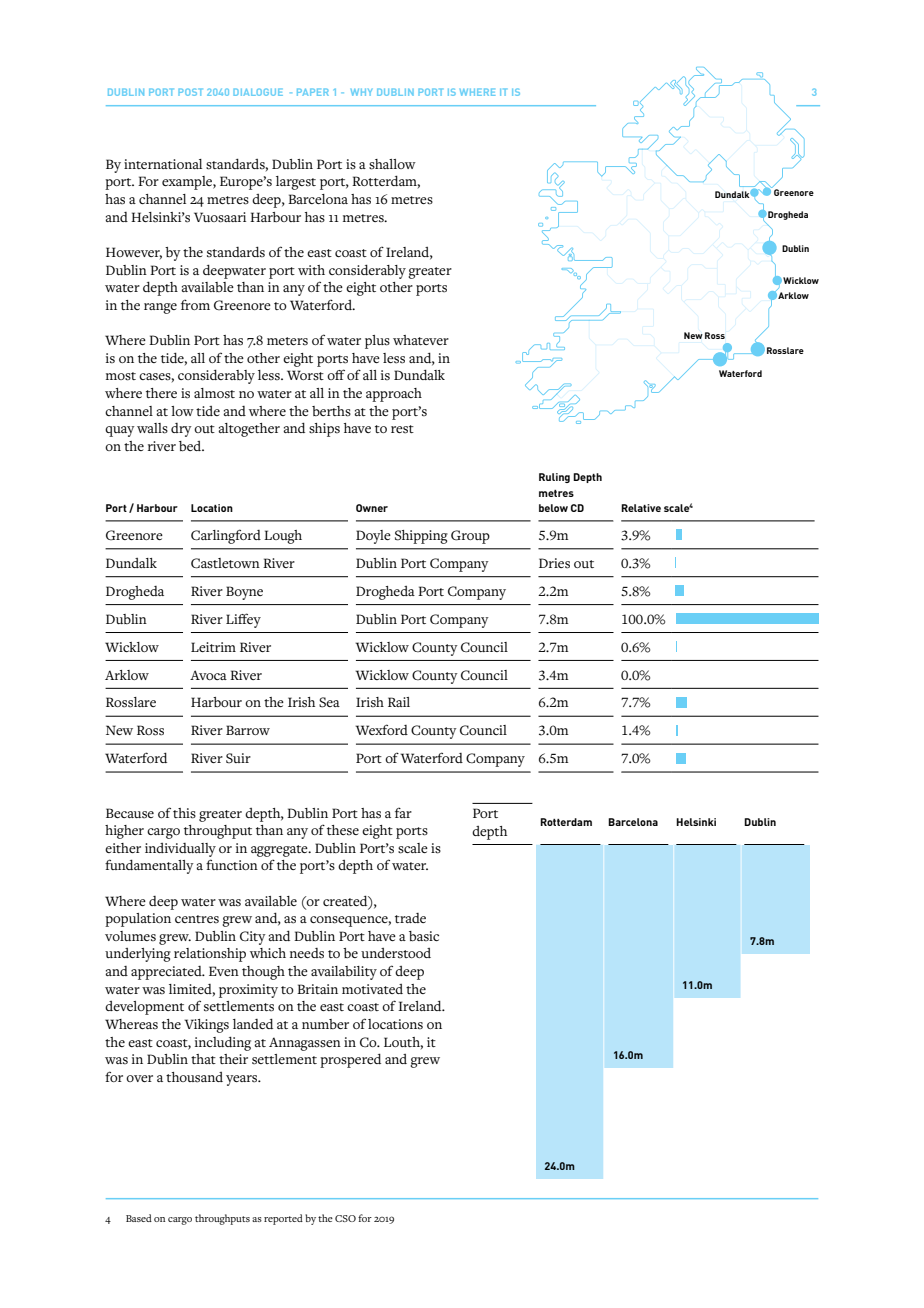 This document has width=924, height=1308. I want to click on POST, so click(190, 92).
